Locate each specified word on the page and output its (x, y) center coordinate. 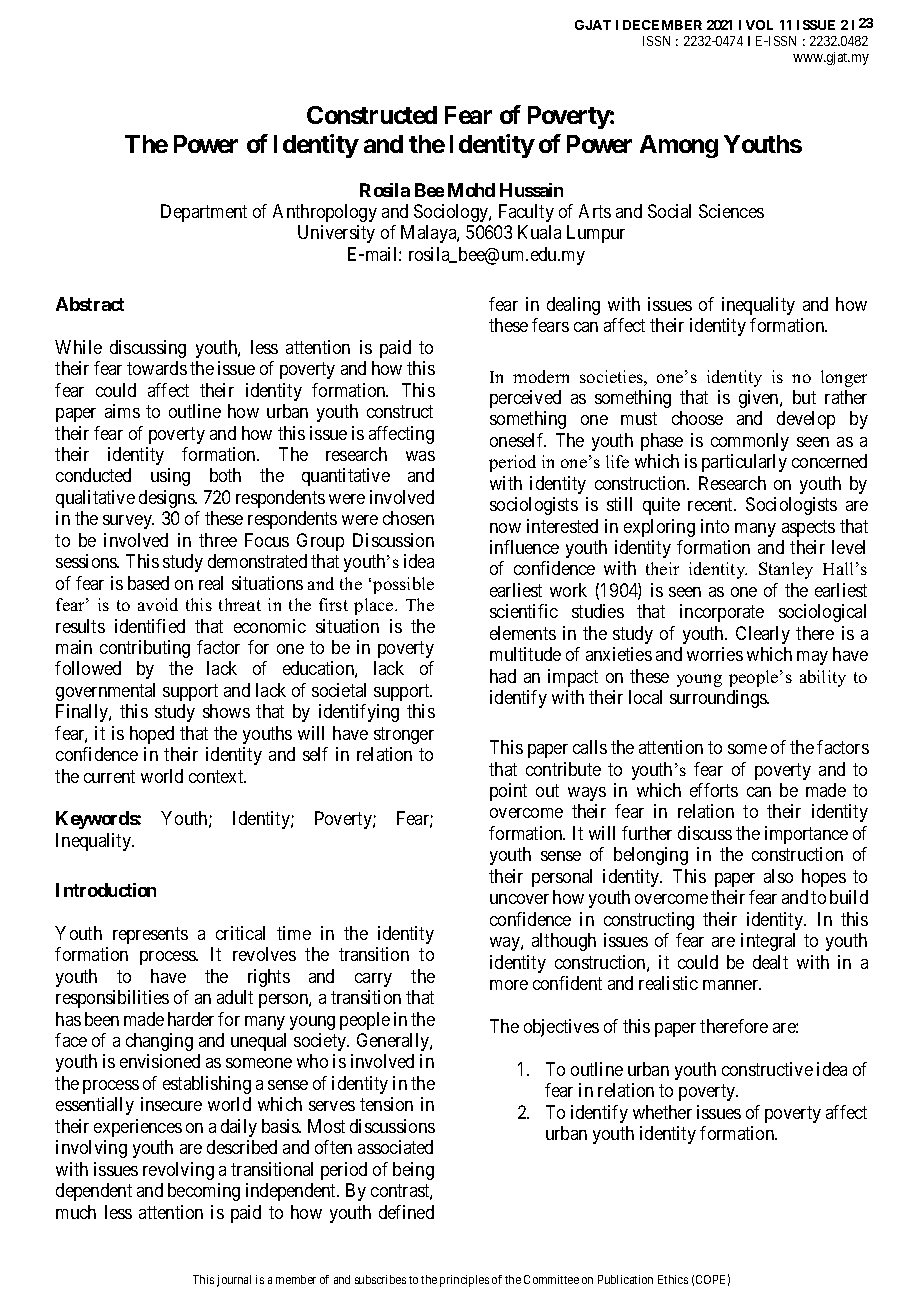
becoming (204, 1192)
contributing (145, 649)
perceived (525, 399)
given (760, 399)
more (509, 985)
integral (768, 942)
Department (204, 213)
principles (464, 1281)
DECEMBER (662, 25)
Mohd (471, 190)
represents (150, 935)
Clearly (763, 635)
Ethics (673, 1279)
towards (157, 368)
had (503, 676)
